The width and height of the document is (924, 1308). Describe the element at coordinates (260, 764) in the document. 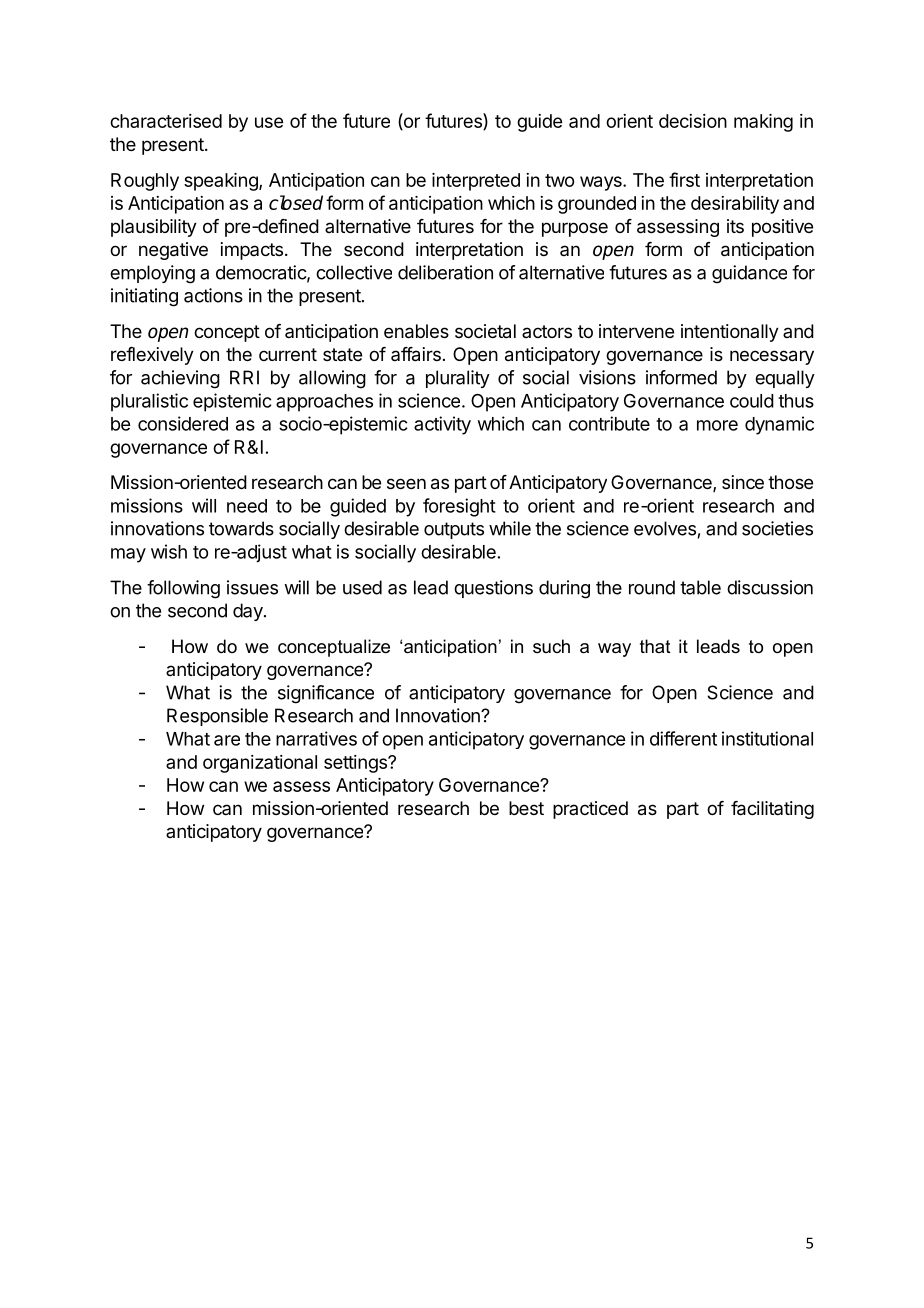

I see `organizational` at that location.
